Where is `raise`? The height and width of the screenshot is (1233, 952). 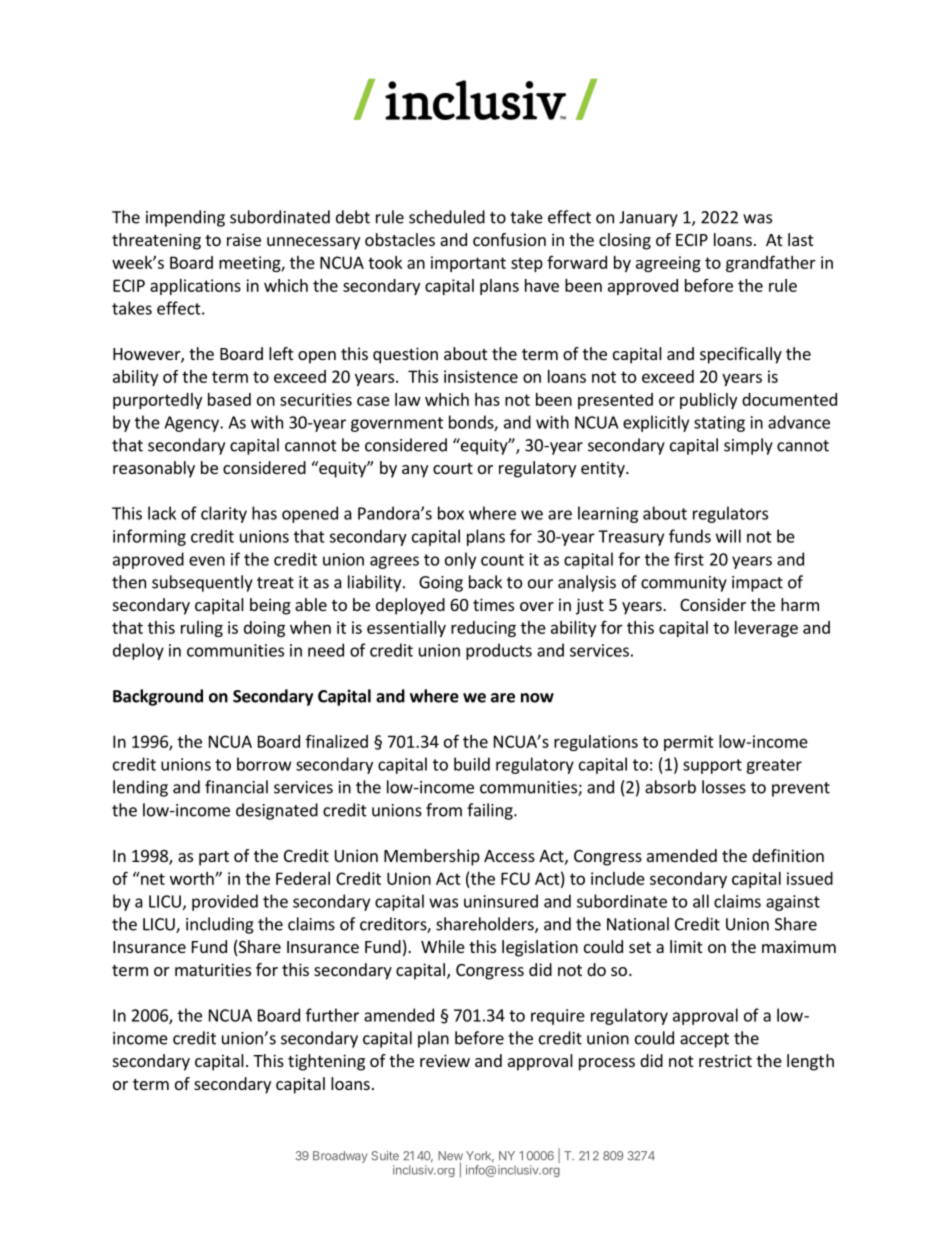
raise is located at coordinates (244, 239).
